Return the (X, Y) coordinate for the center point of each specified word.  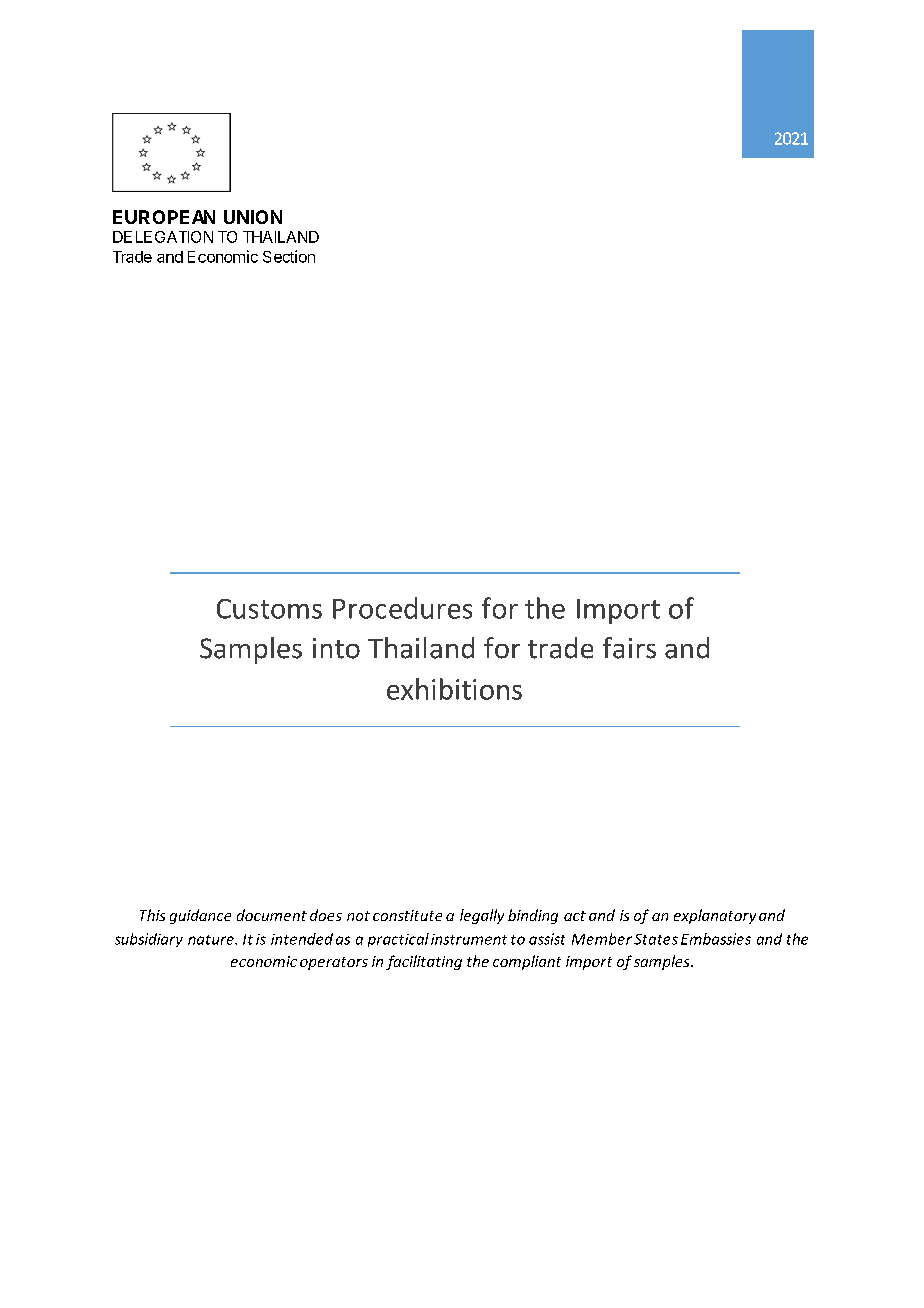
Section (289, 256)
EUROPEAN (164, 217)
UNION (253, 217)
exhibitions (454, 689)
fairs (629, 648)
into (336, 648)
